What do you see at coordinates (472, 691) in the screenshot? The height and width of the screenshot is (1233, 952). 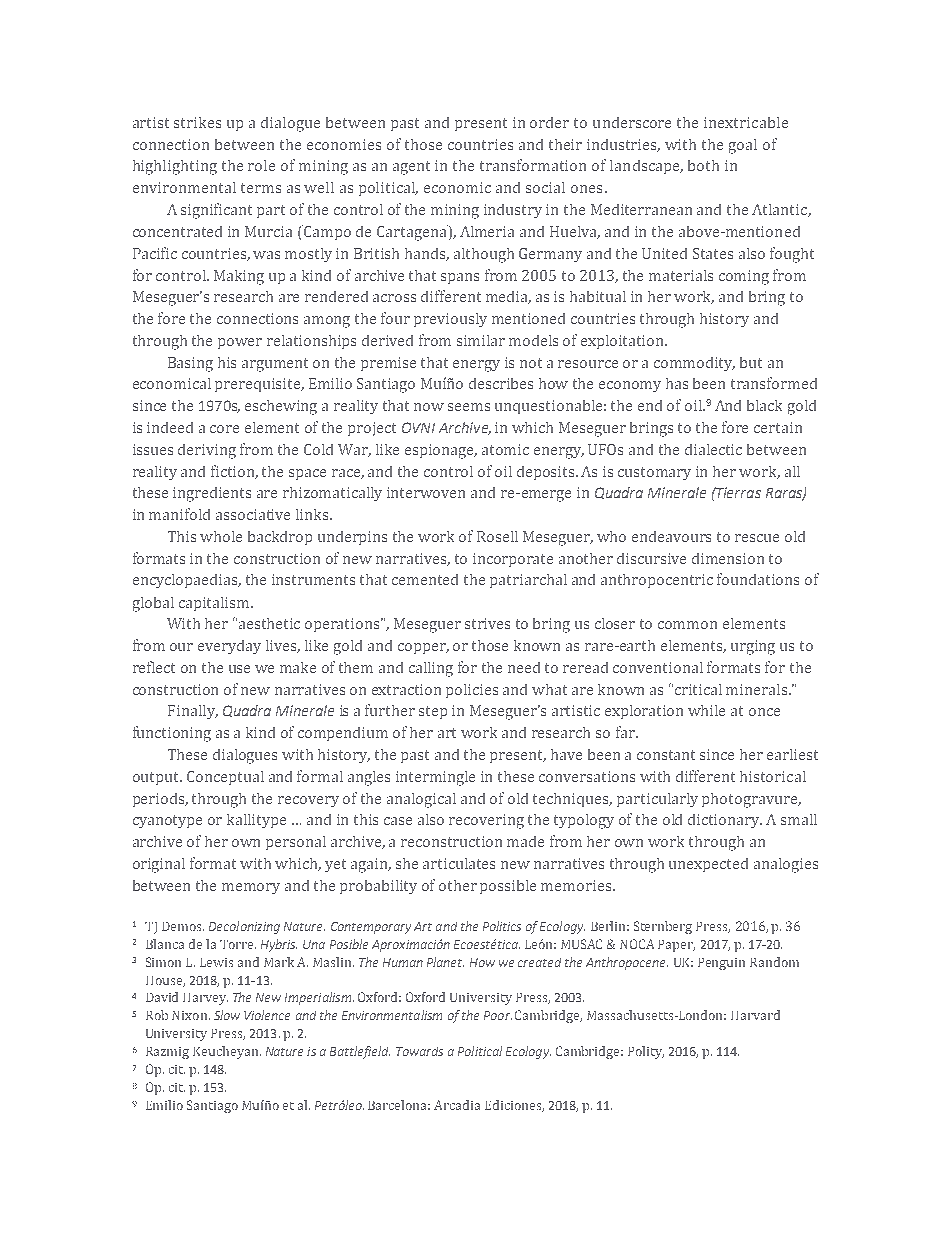 I see `policies` at bounding box center [472, 691].
